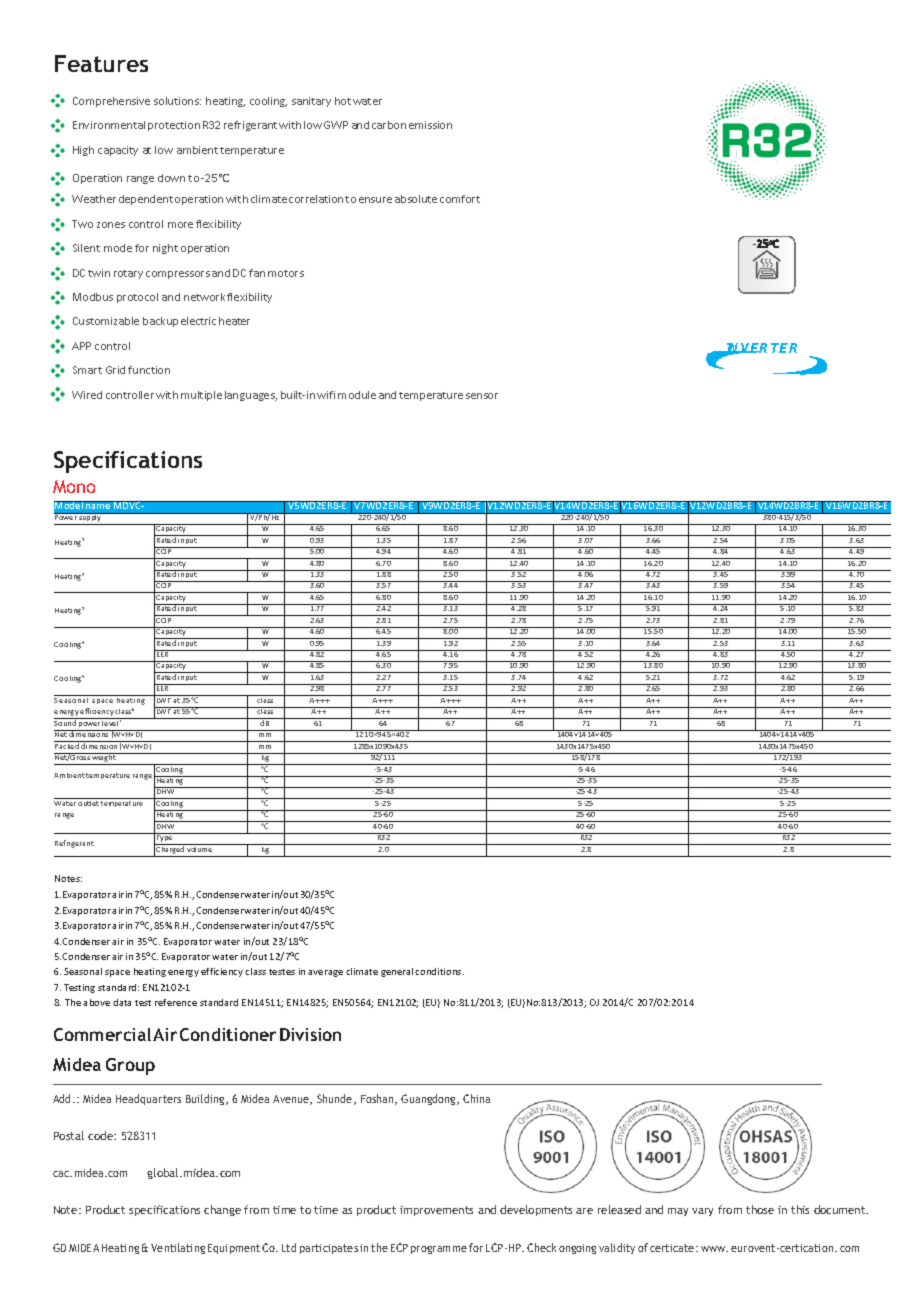  Describe the element at coordinates (178, 1248) in the image. I see `Ventilating` at that location.
